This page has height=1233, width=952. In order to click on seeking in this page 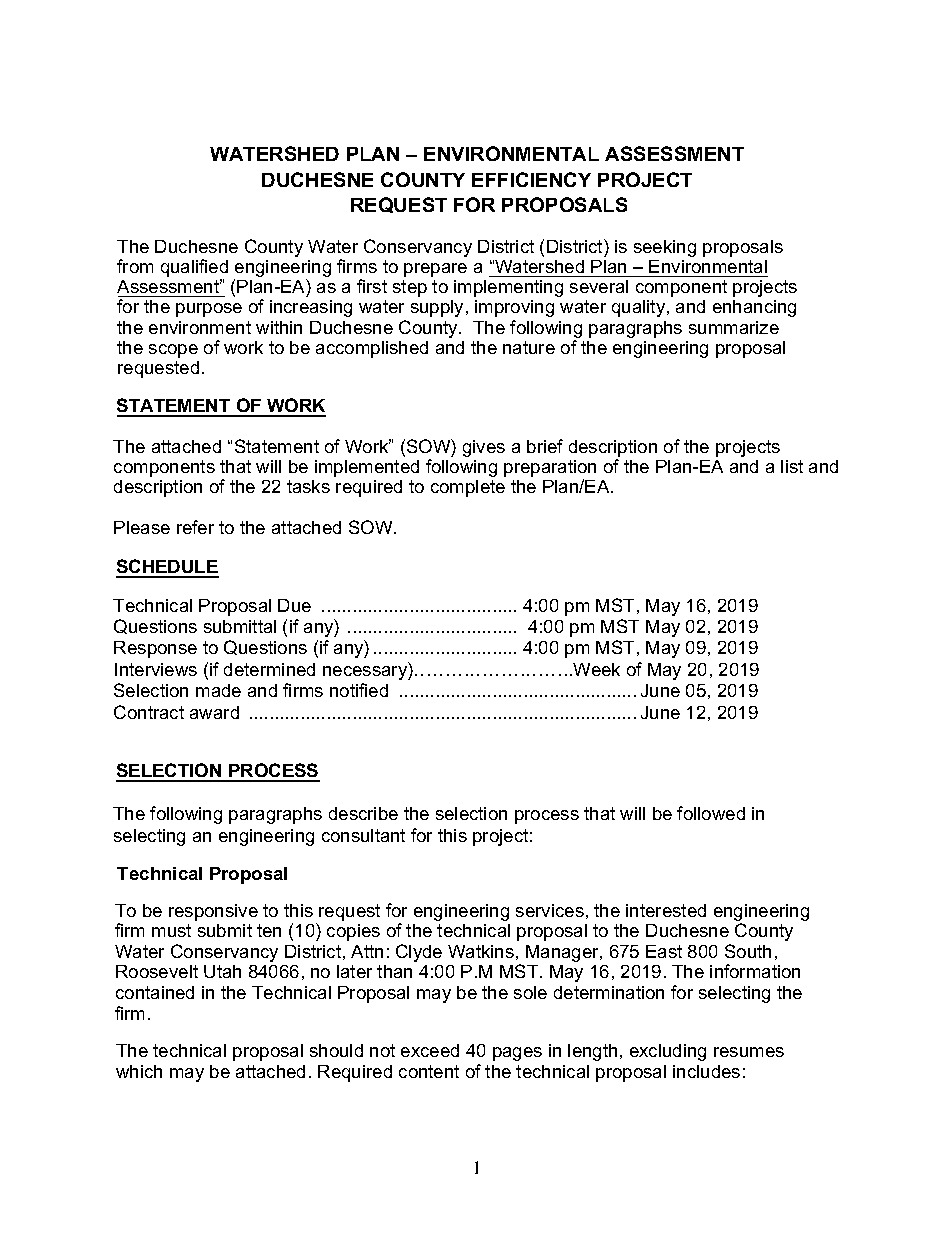, I will do `click(665, 248)`.
